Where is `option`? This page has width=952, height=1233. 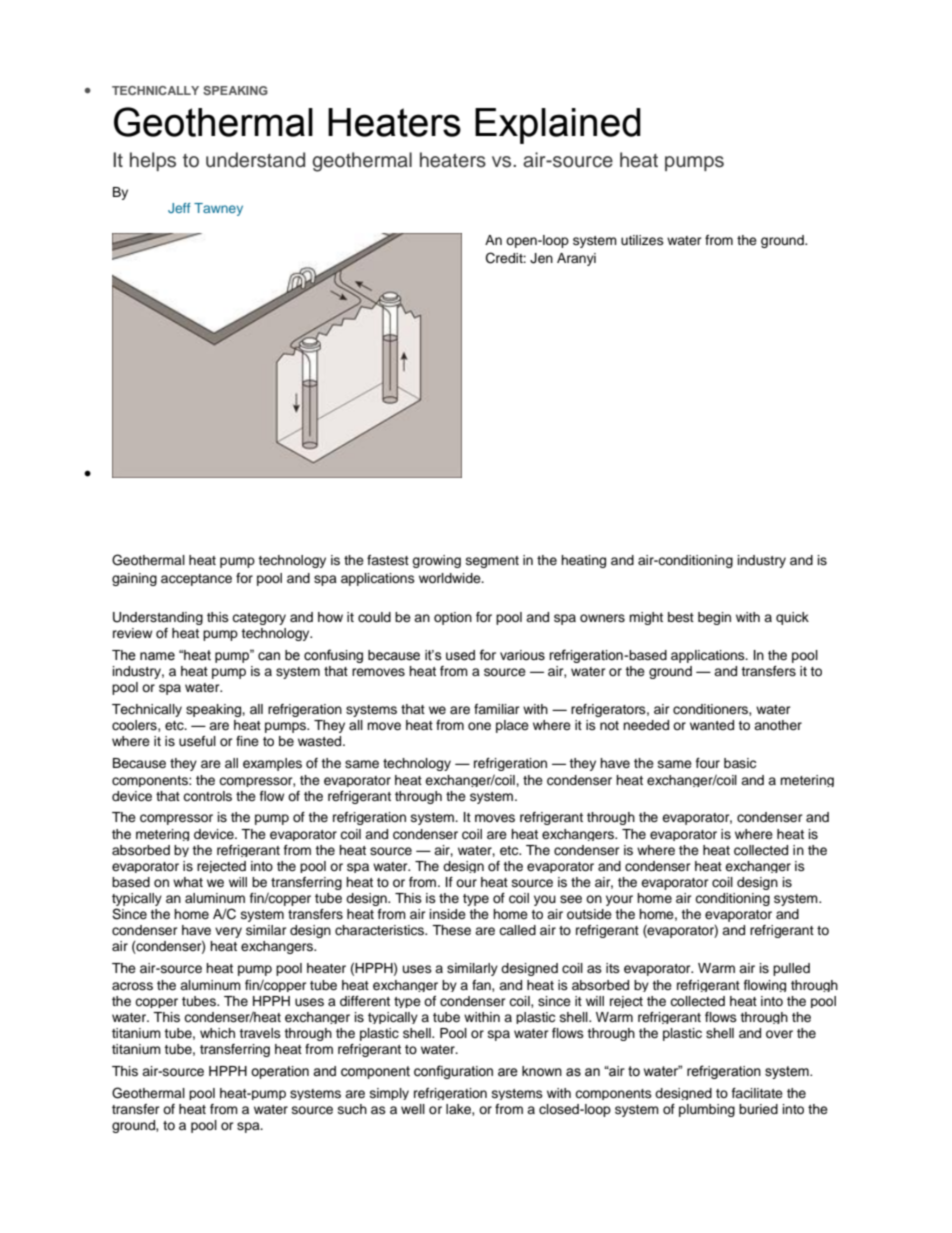 option is located at coordinates (453, 618).
